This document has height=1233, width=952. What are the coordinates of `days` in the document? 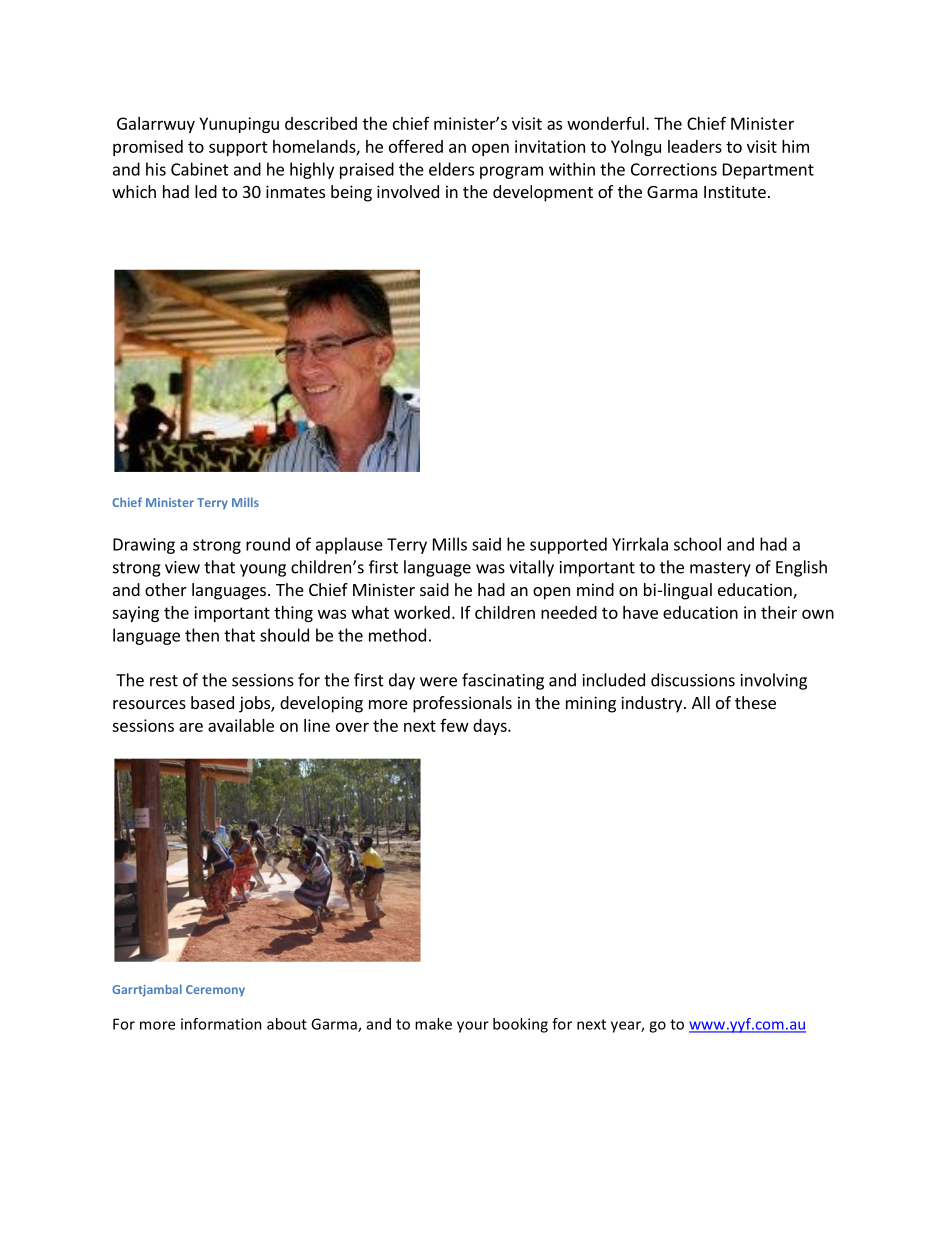 It's located at (491, 727).
